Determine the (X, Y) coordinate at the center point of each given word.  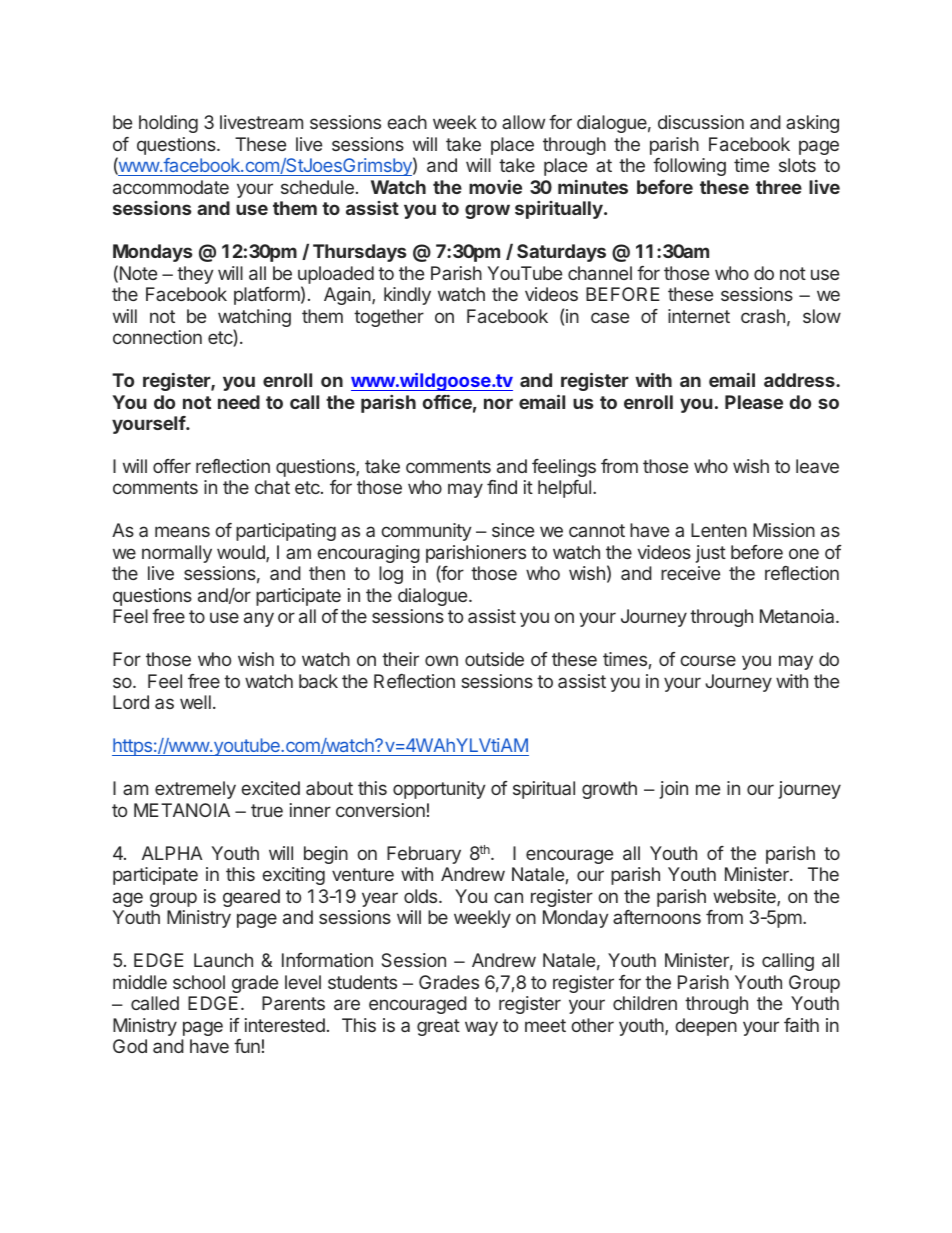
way (481, 1028)
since (513, 530)
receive (690, 573)
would (242, 553)
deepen (706, 1027)
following (689, 167)
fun (247, 1046)
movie (495, 187)
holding (168, 124)
